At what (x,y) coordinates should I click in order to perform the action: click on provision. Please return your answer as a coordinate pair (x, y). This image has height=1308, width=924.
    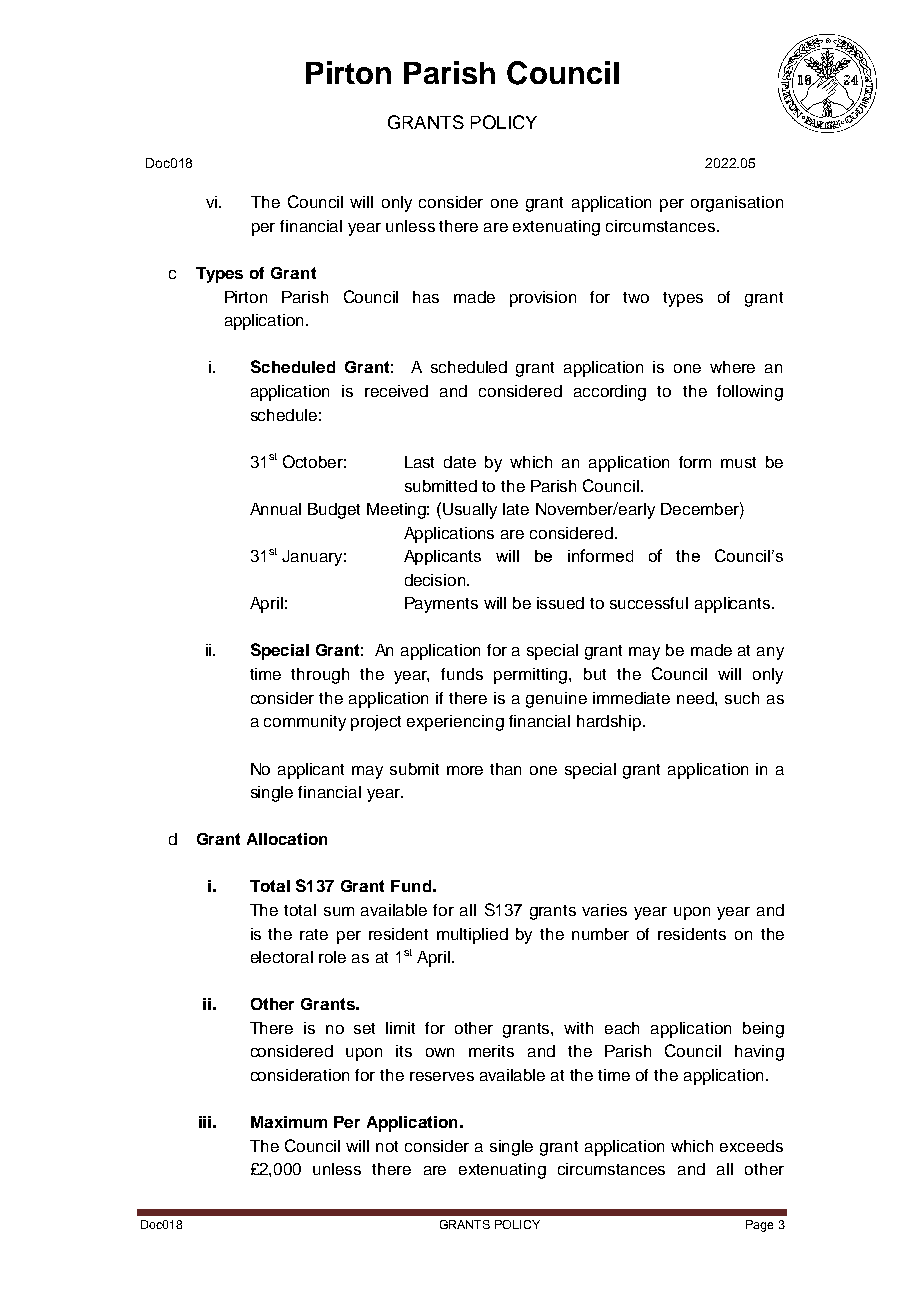
    Looking at the image, I should click on (543, 299).
